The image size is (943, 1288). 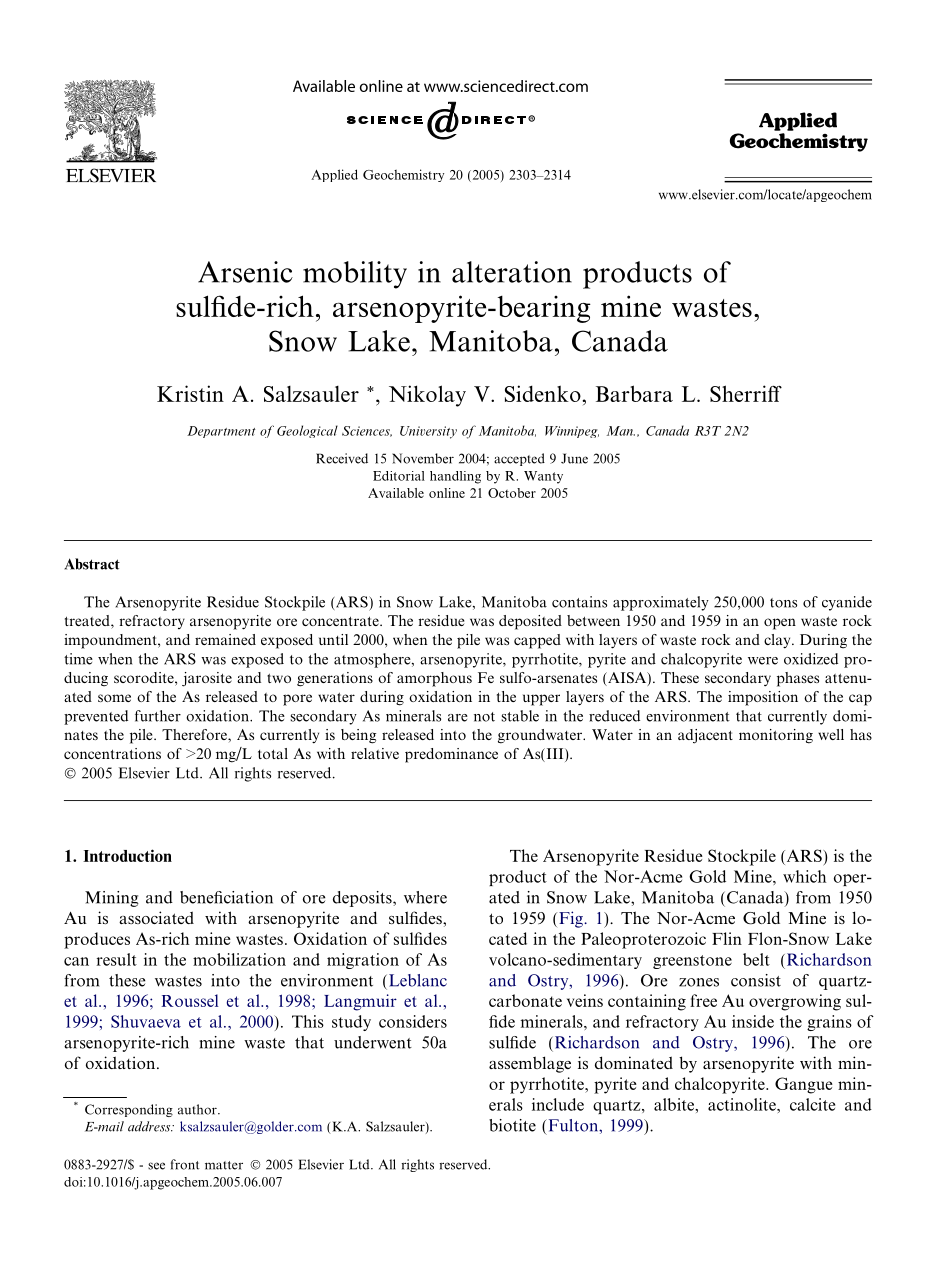 What do you see at coordinates (512, 272) in the screenshot?
I see `alteration` at bounding box center [512, 272].
